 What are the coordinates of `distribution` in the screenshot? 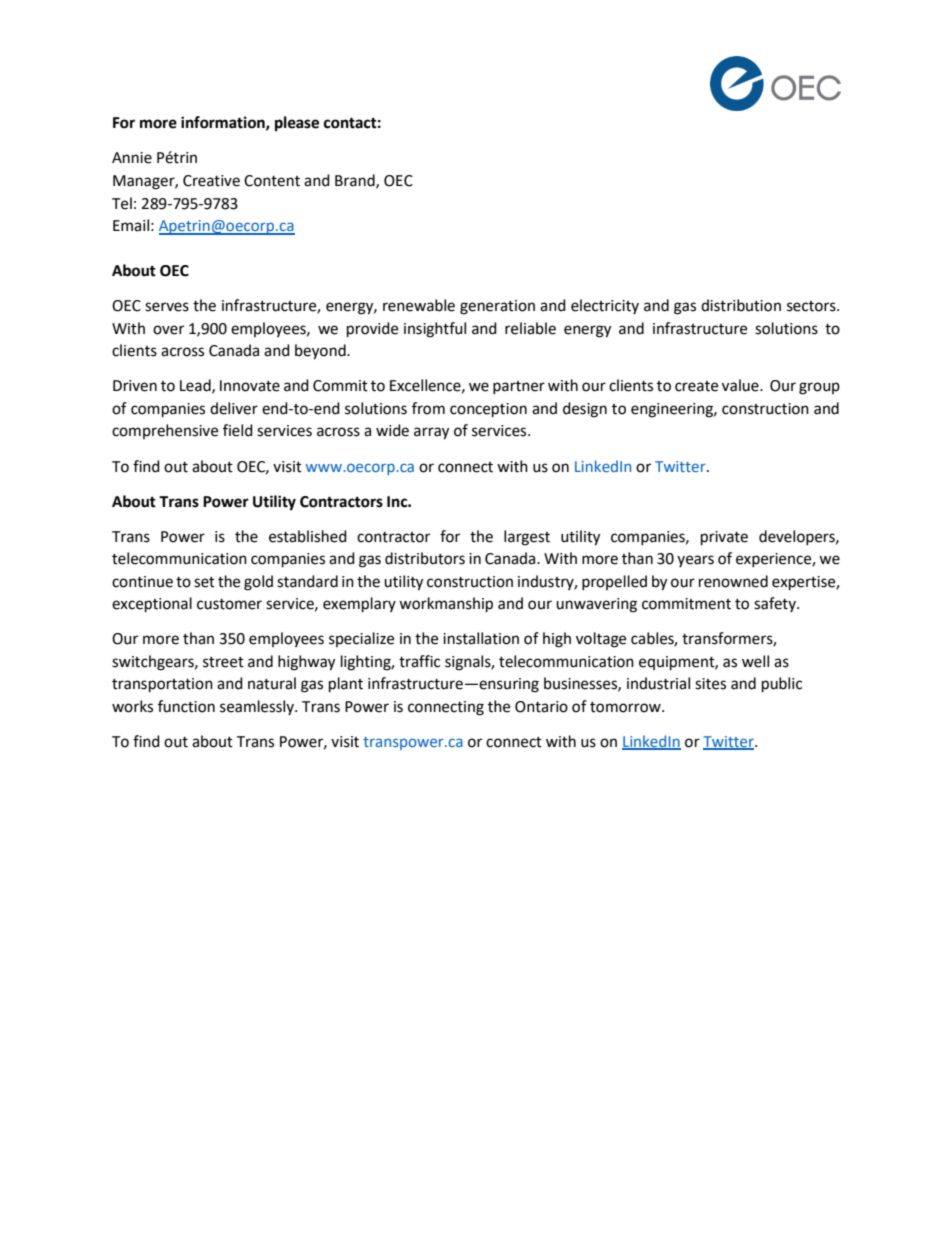 It's located at (741, 305).
